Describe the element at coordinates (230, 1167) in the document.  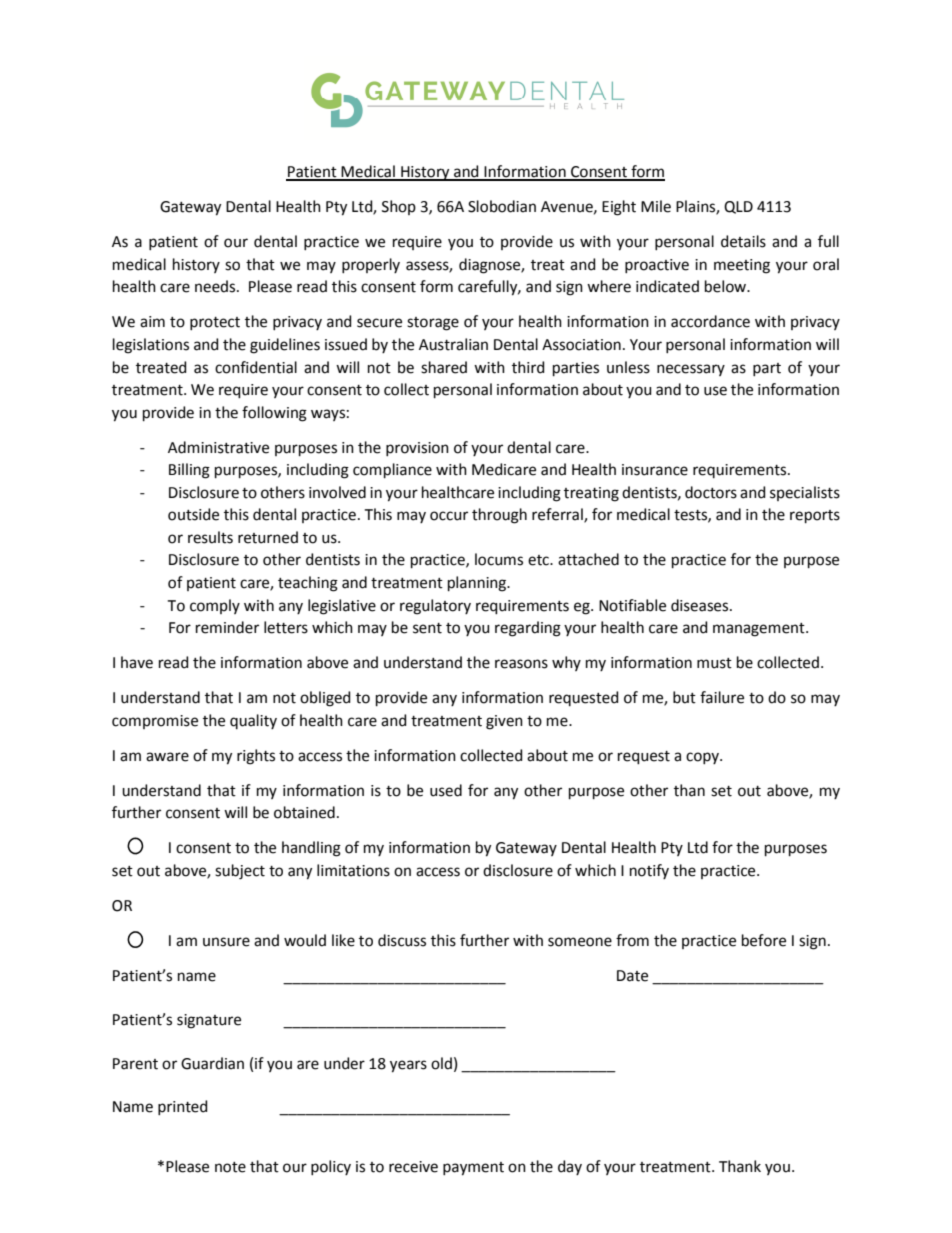
I see `note` at that location.
